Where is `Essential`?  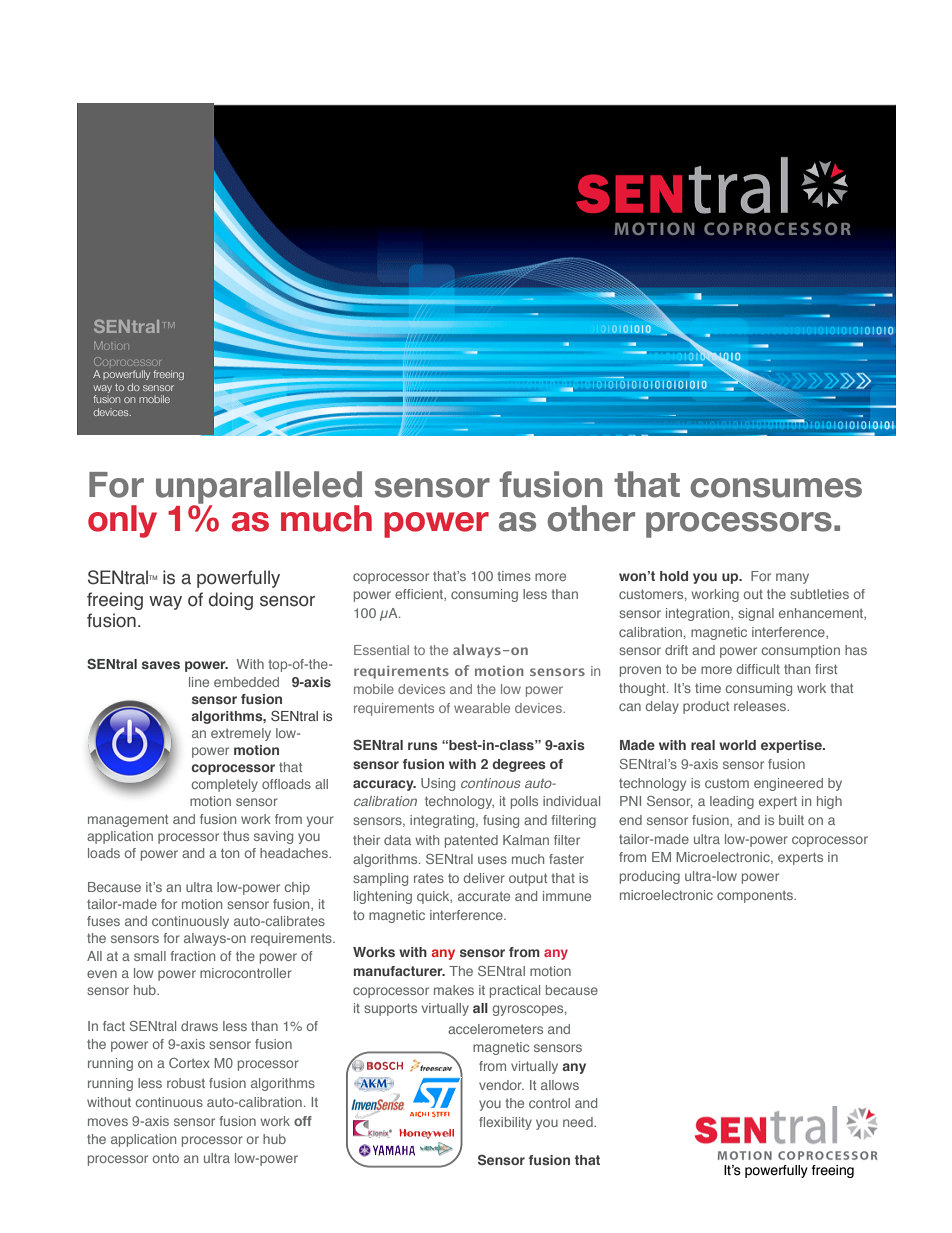
Essential is located at coordinates (381, 650).
